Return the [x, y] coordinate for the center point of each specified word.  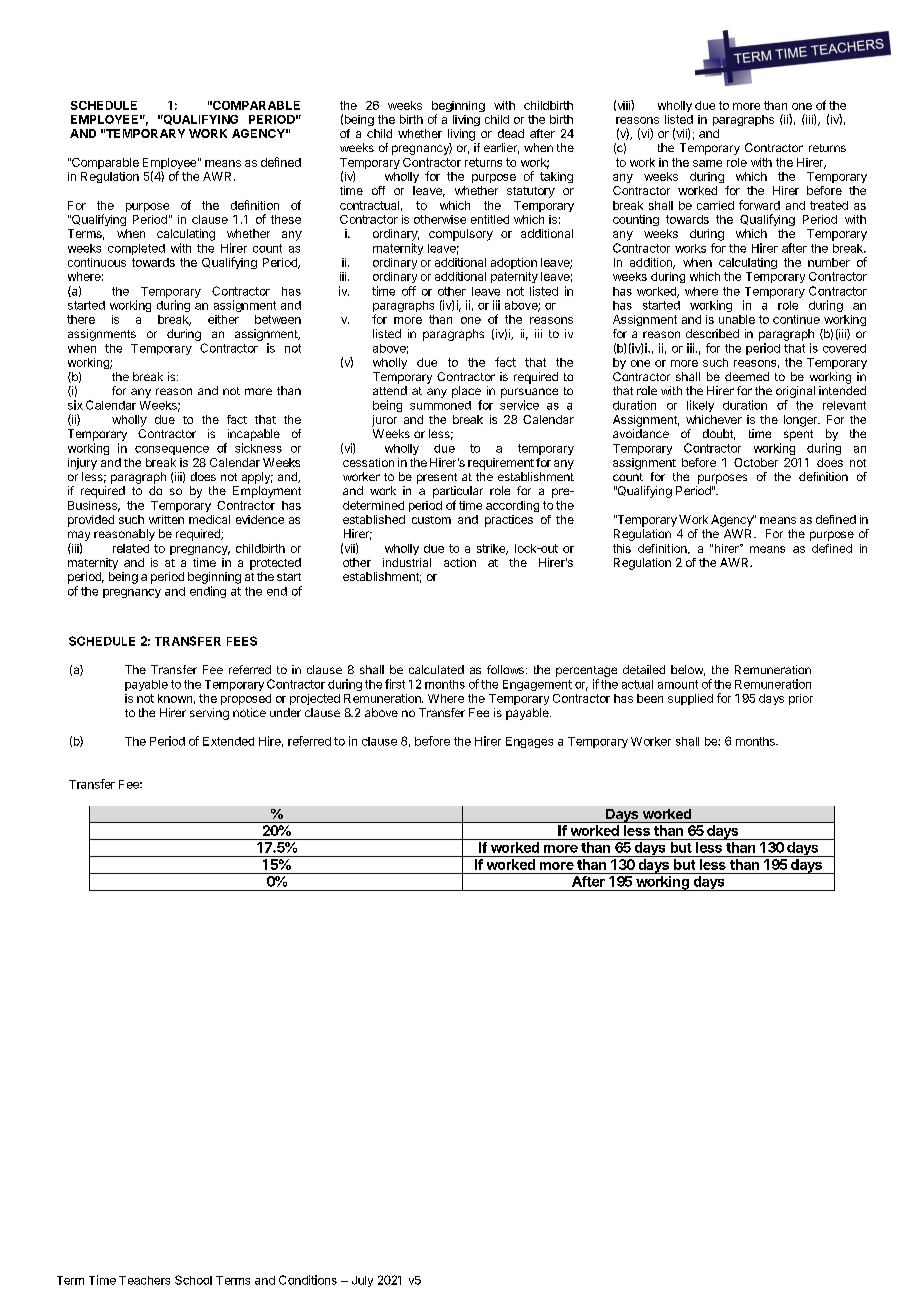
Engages [529, 742]
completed [136, 249]
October [756, 462]
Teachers [144, 1280]
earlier [501, 148]
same [707, 163]
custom [431, 520]
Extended [228, 741]
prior [801, 699]
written [166, 519]
